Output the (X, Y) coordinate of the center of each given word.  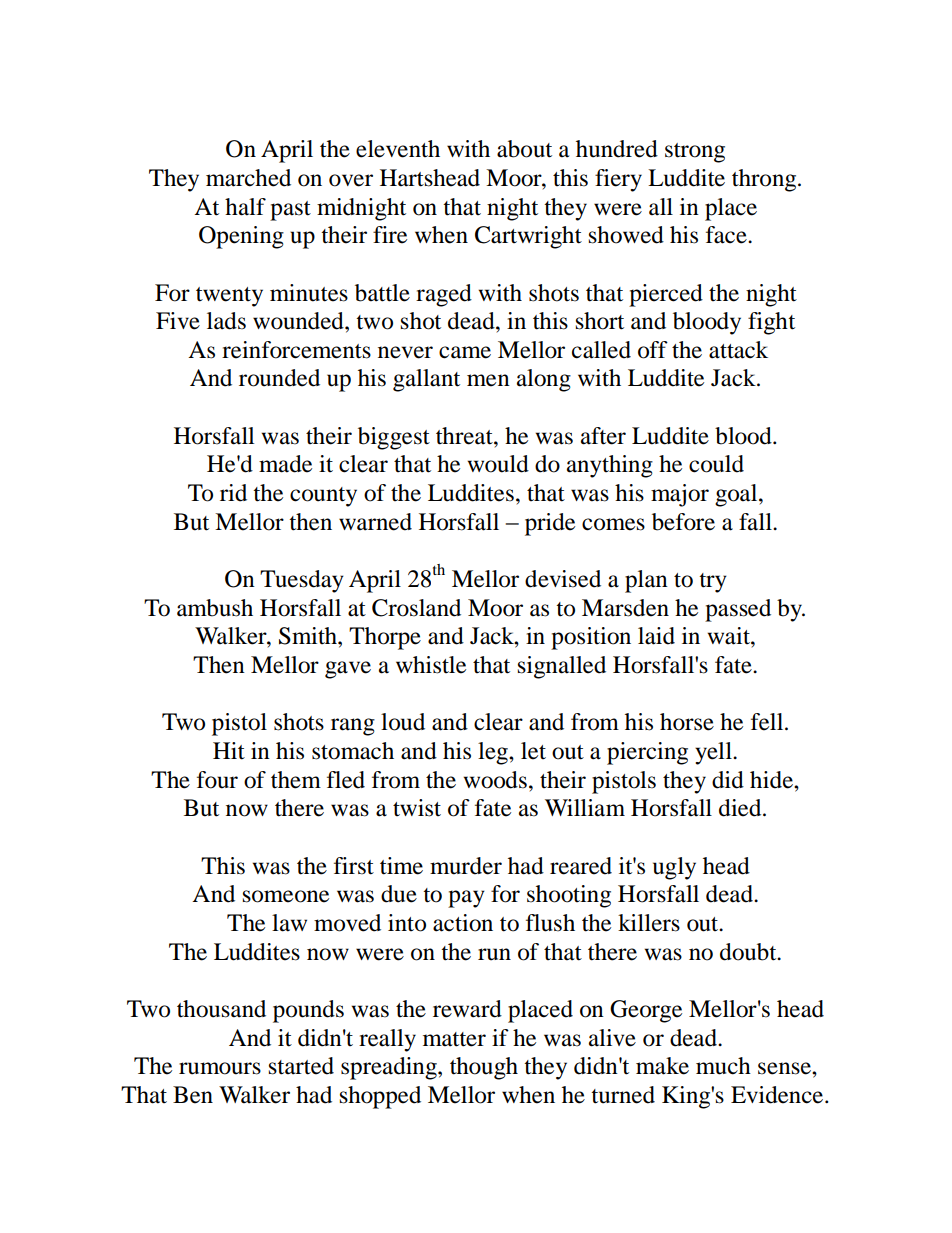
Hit (229, 751)
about (524, 149)
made (285, 464)
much (723, 1066)
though (484, 1068)
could (716, 464)
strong (695, 153)
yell (714, 753)
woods (495, 780)
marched (248, 178)
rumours (220, 1068)
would (498, 464)
